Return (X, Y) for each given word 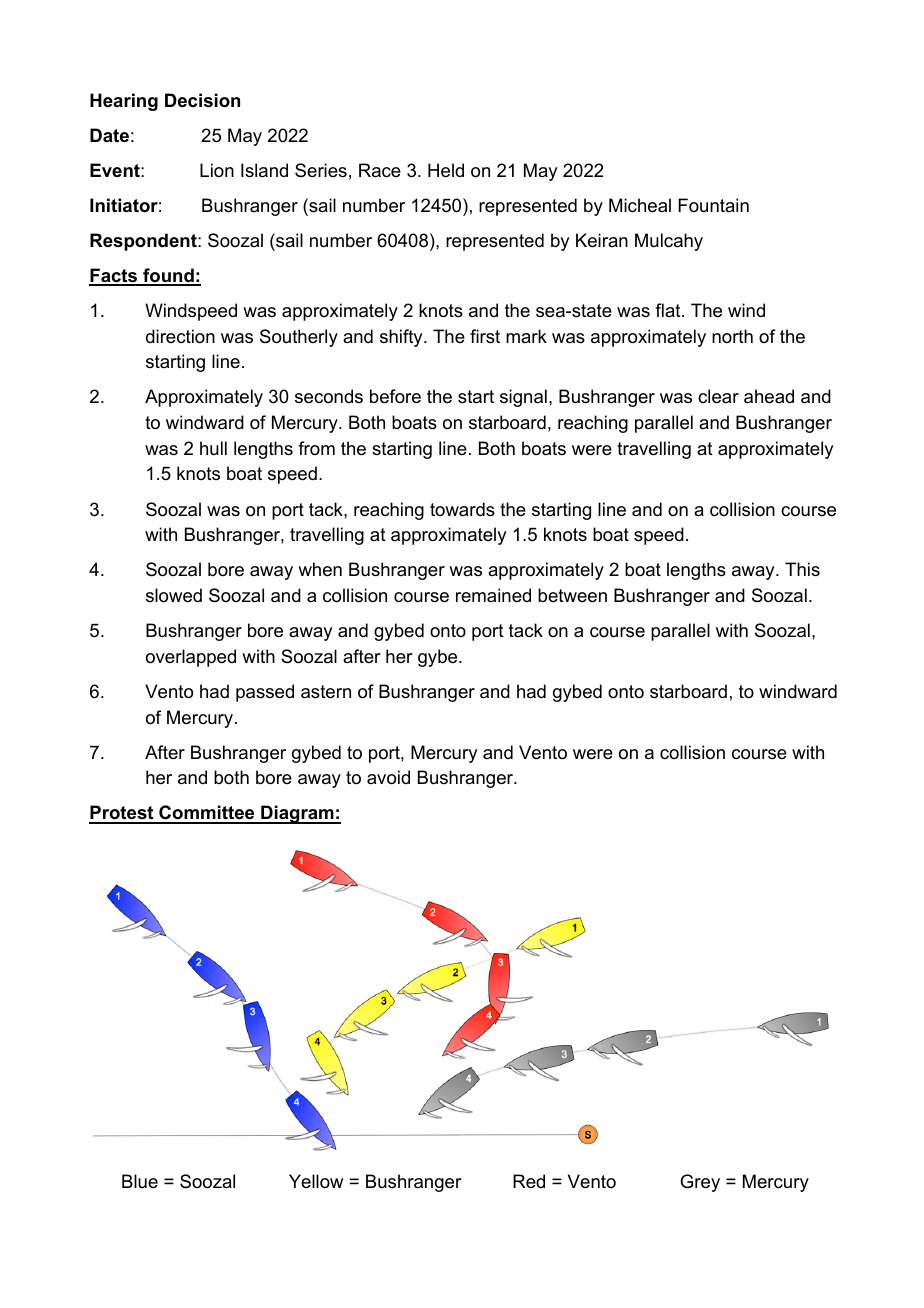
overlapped (191, 658)
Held (446, 170)
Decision (202, 100)
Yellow (316, 1181)
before (395, 396)
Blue (140, 1181)
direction (180, 336)
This (802, 569)
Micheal (640, 205)
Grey (700, 1183)
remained (493, 595)
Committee (207, 814)
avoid (388, 777)
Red (529, 1181)
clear (718, 396)
